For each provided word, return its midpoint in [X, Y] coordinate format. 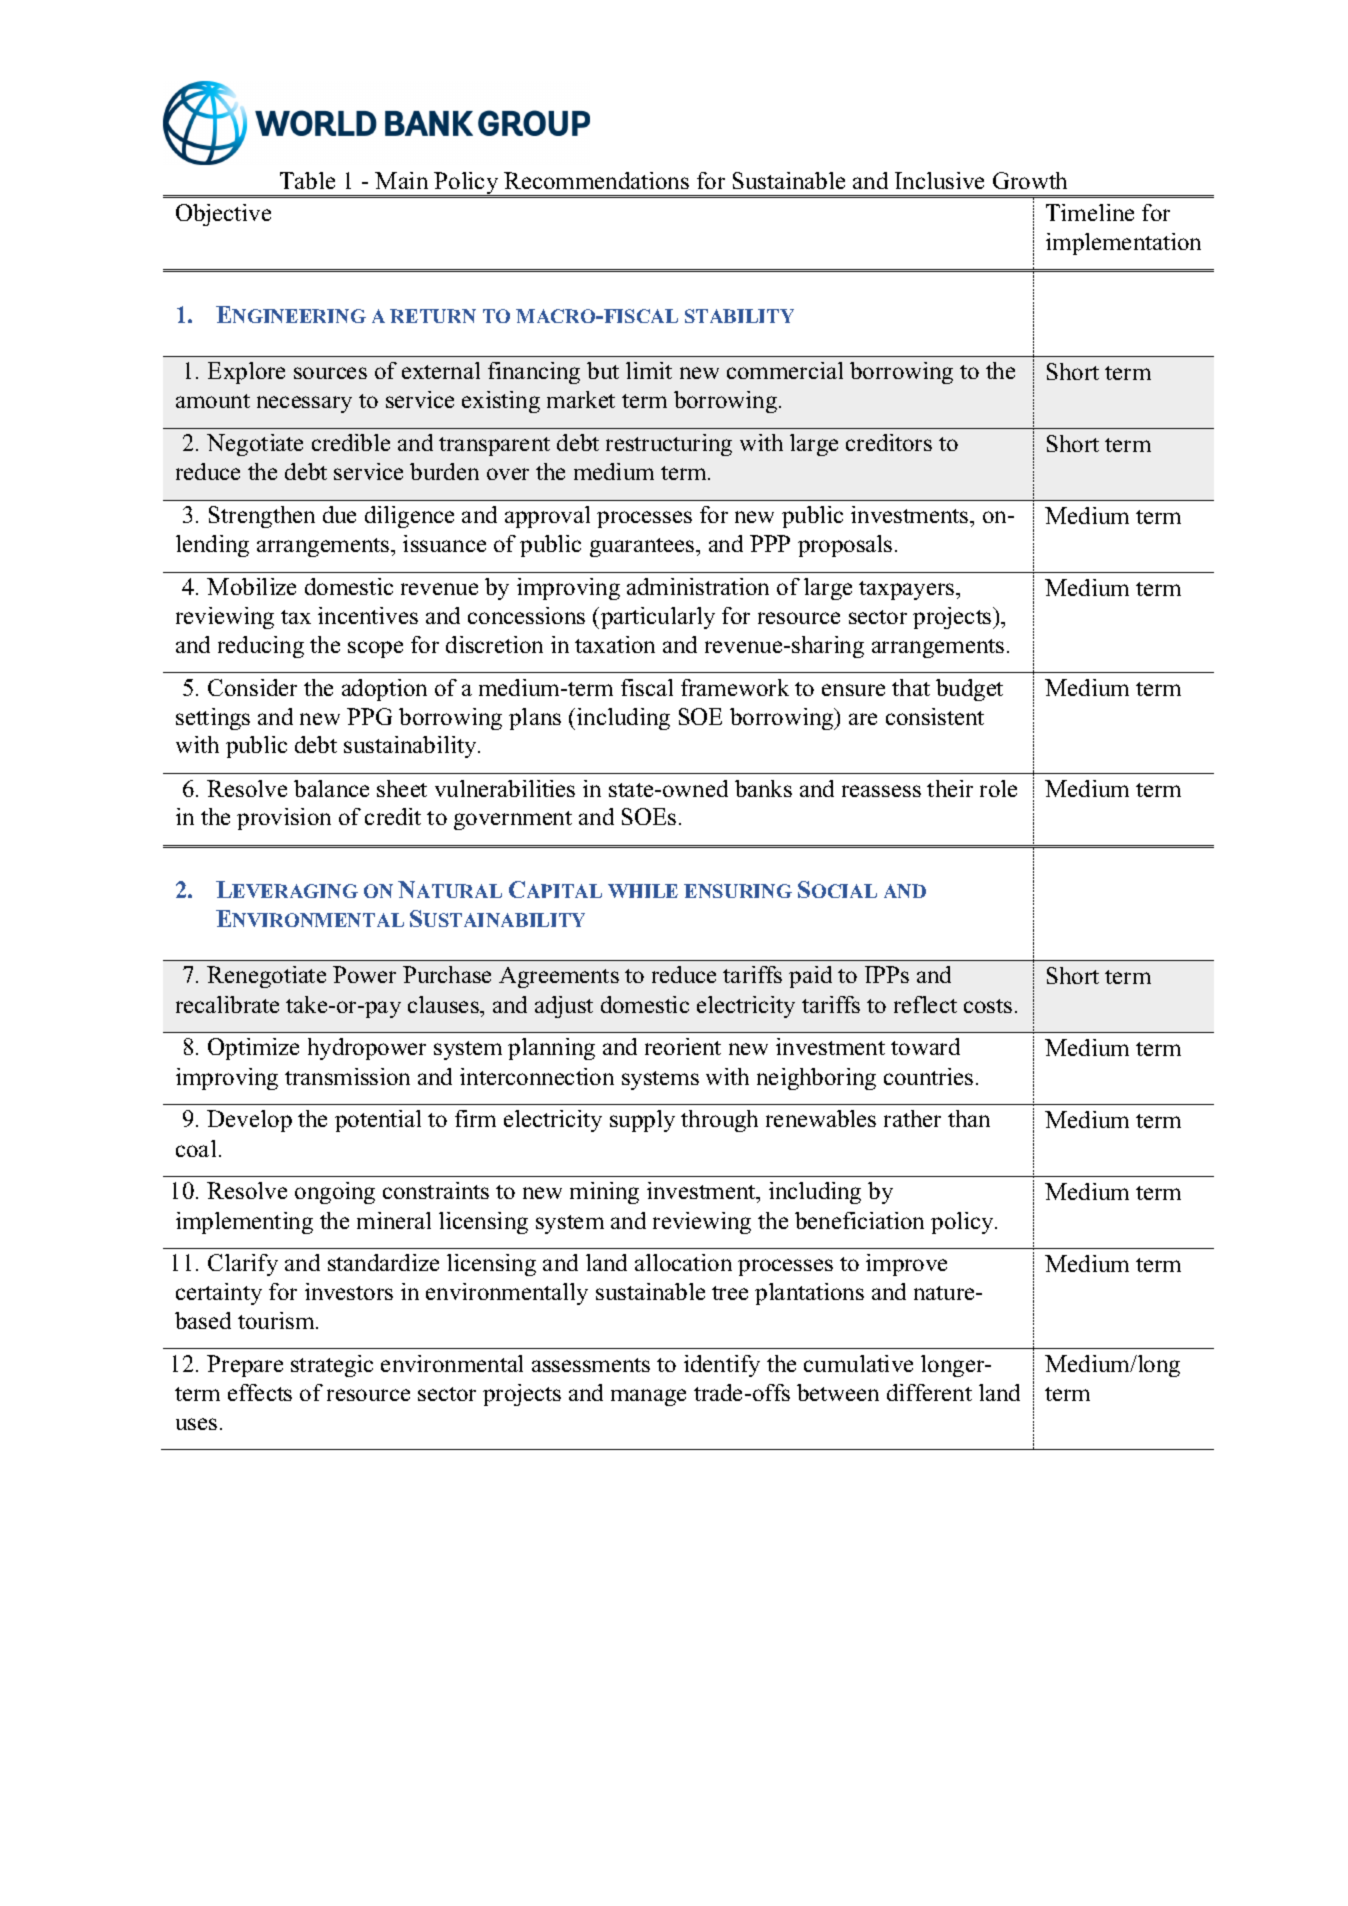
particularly [658, 618]
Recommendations [596, 180]
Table [307, 180]
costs [988, 1006]
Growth [1030, 180]
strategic [332, 1366]
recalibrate [227, 1004]
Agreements [559, 977]
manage [648, 1397]
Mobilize [251, 586]
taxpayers [908, 590]
